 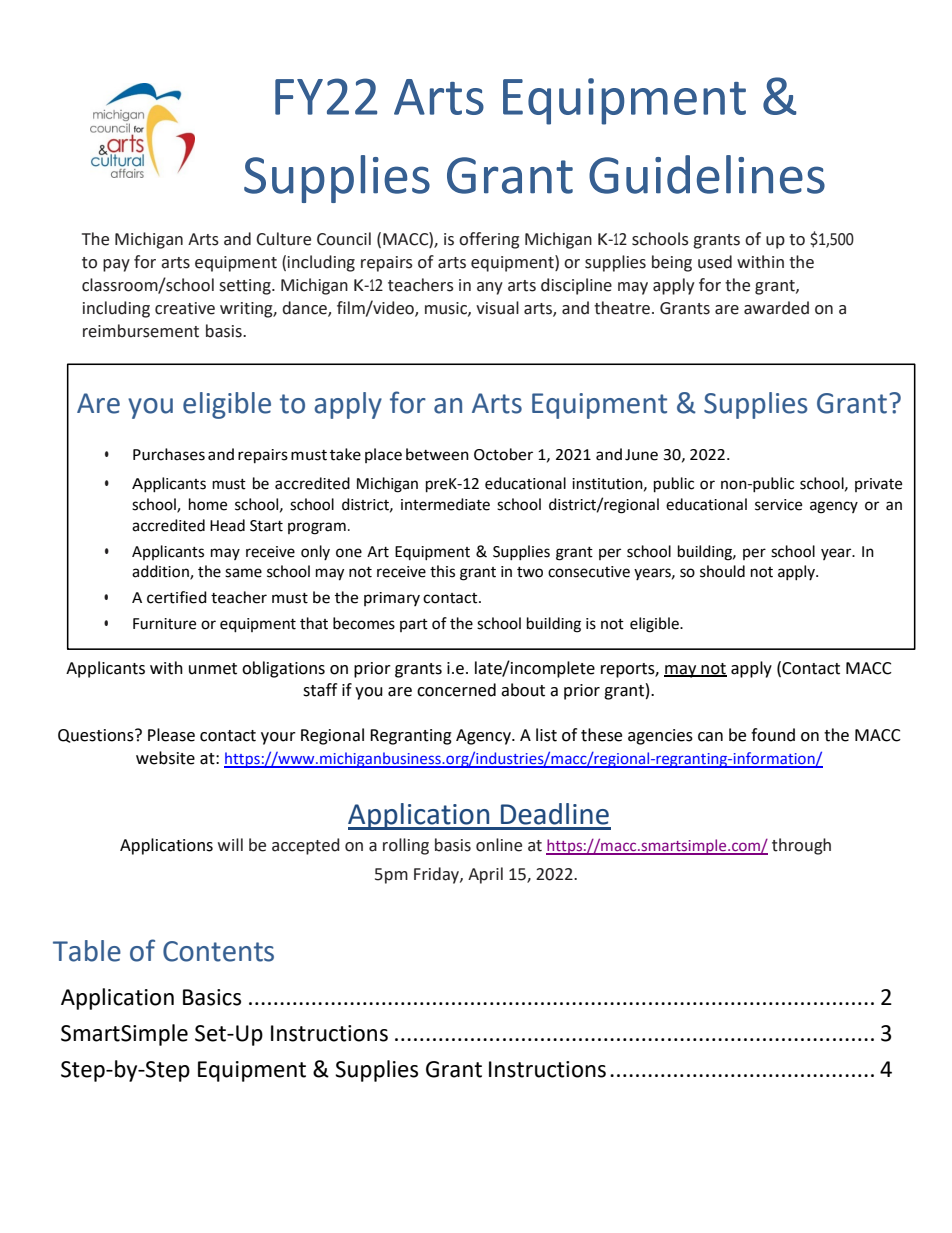 What do you see at coordinates (489, 240) in the image?
I see `offering` at bounding box center [489, 240].
